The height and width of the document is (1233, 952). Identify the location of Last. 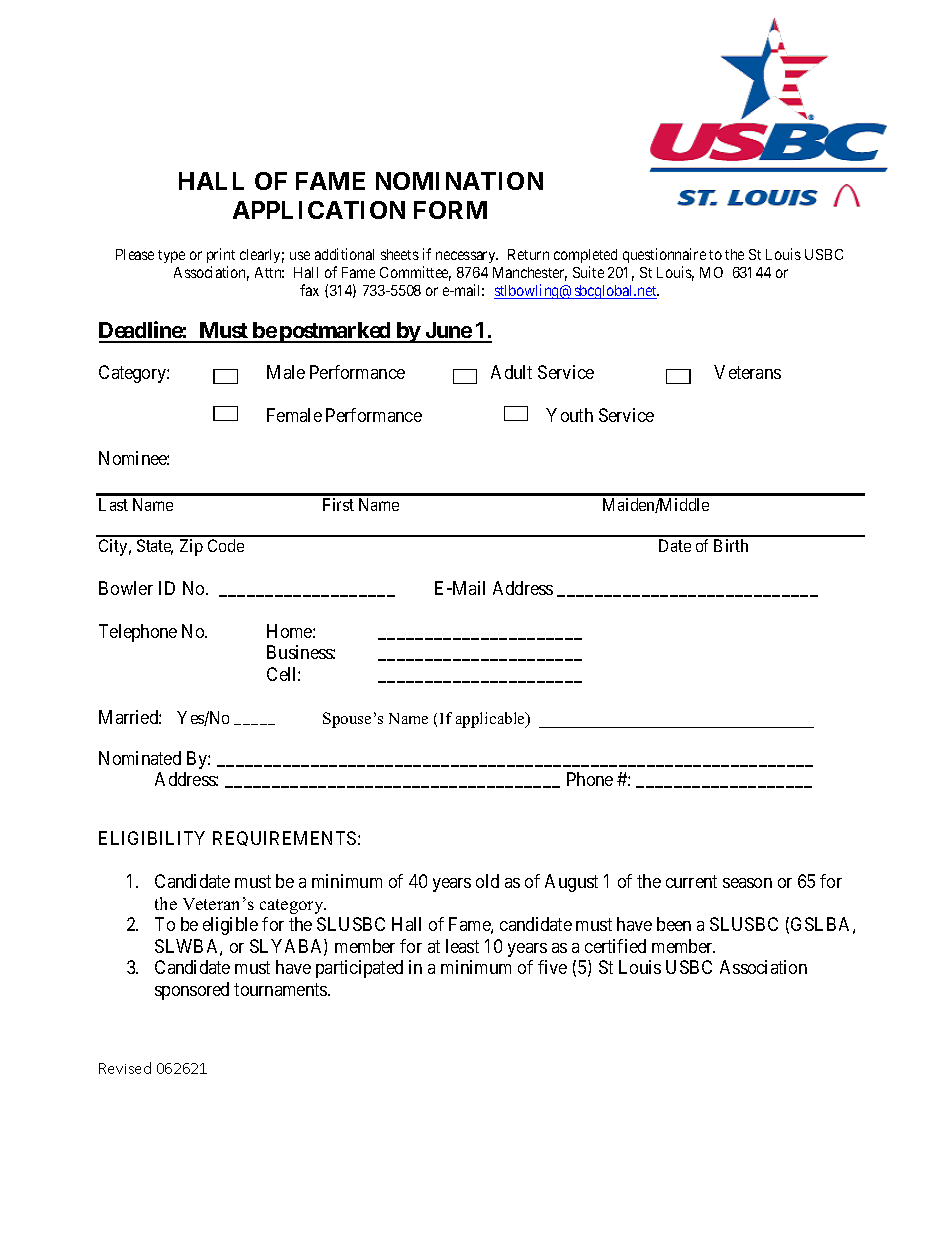
(113, 504).
